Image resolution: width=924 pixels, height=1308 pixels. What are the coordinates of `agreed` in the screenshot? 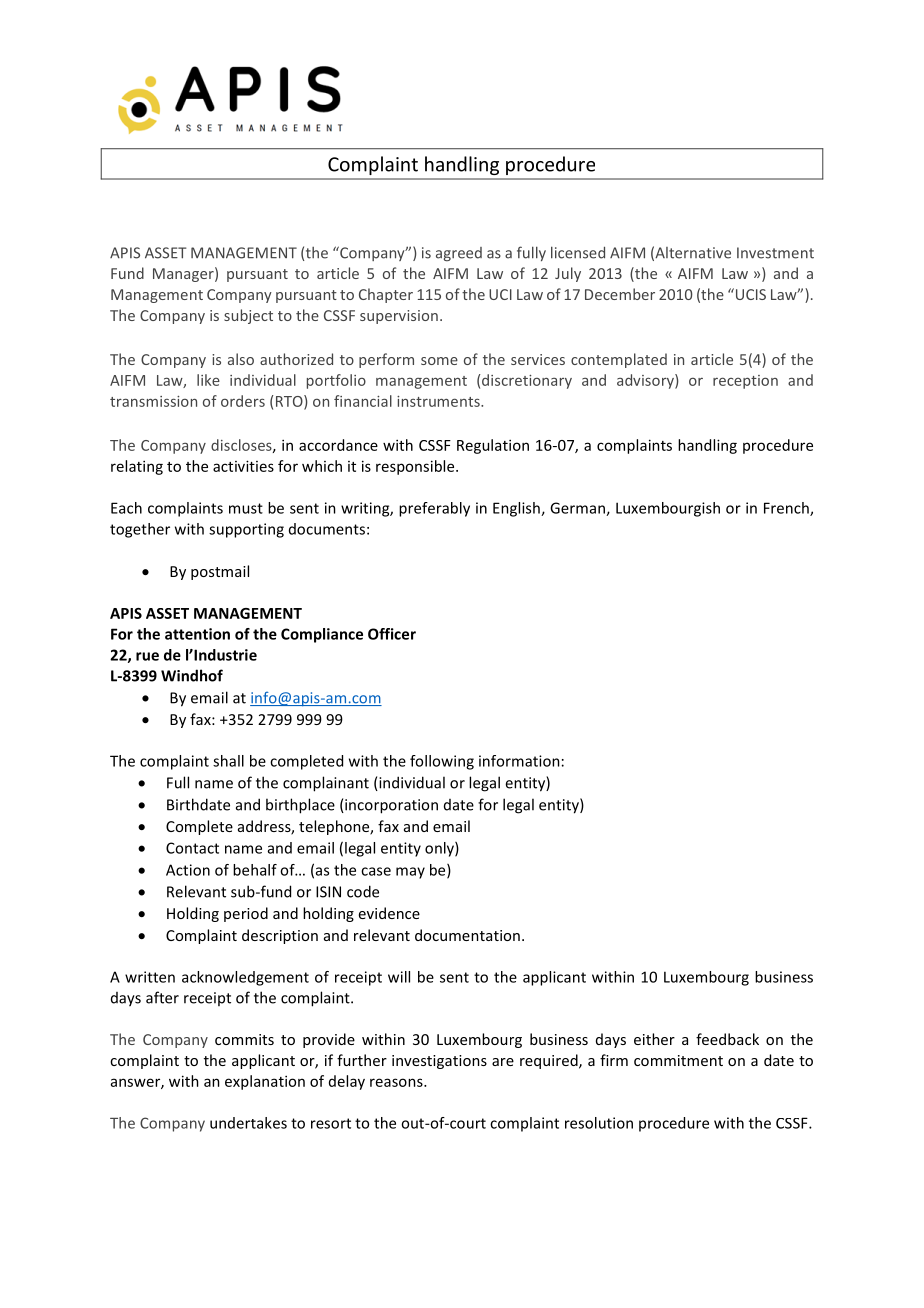 It's located at (459, 254).
